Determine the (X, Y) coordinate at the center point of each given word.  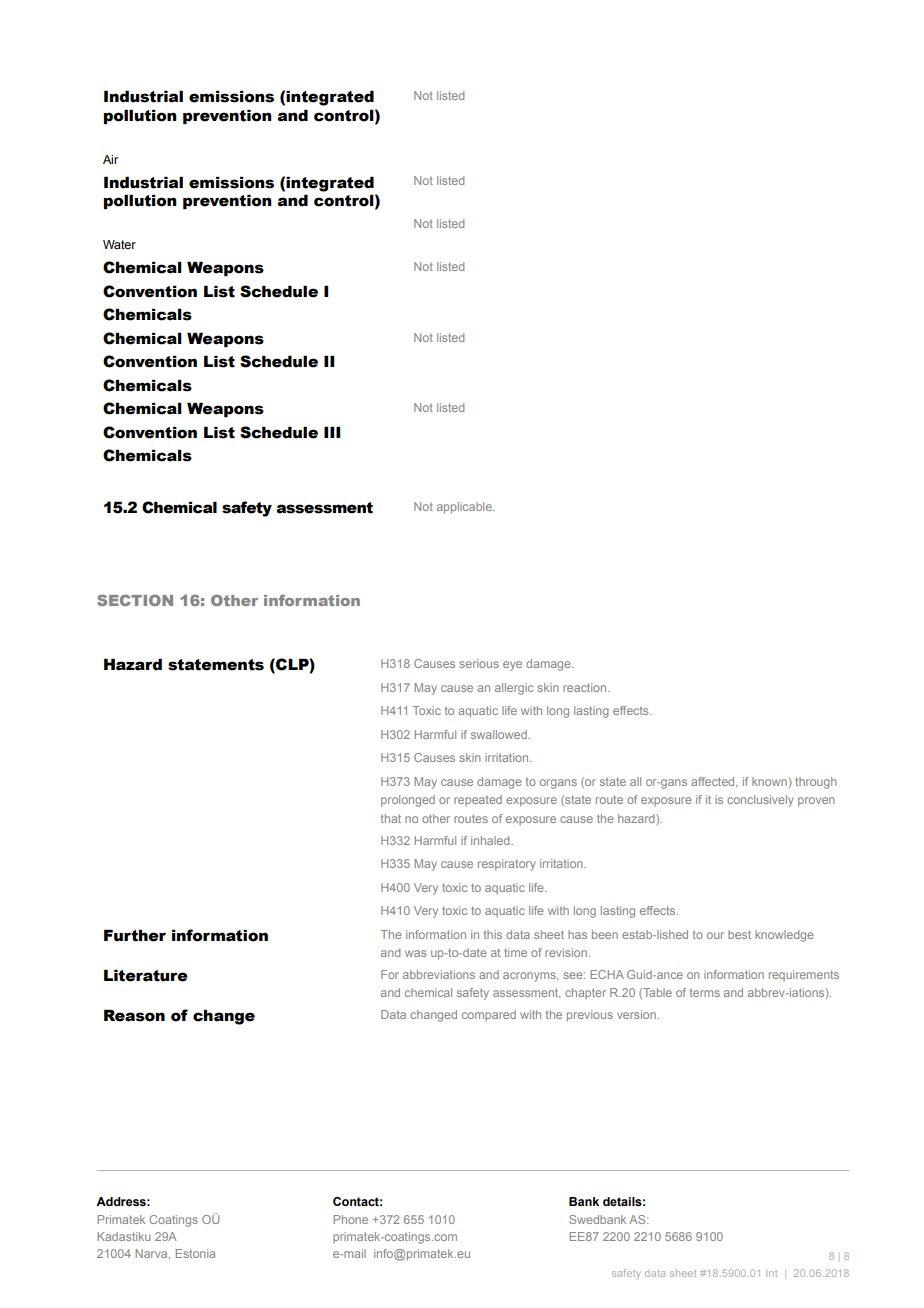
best (739, 934)
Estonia (195, 1253)
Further (135, 935)
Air (110, 159)
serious (479, 663)
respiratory (507, 865)
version (636, 1014)
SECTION (135, 600)
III (332, 432)
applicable (465, 508)
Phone (350, 1219)
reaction (586, 687)
